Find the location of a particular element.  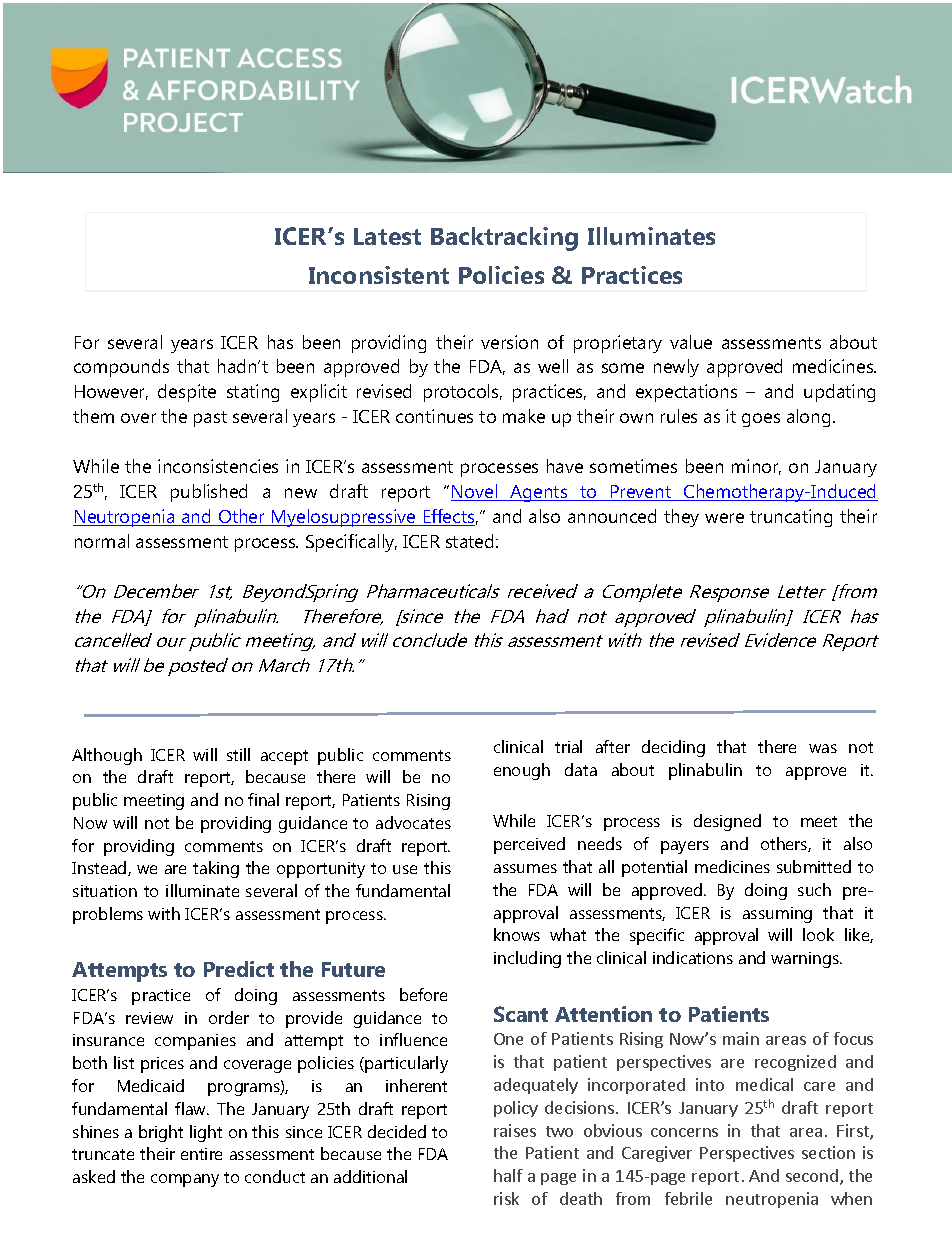

Backtracking is located at coordinates (504, 239).
